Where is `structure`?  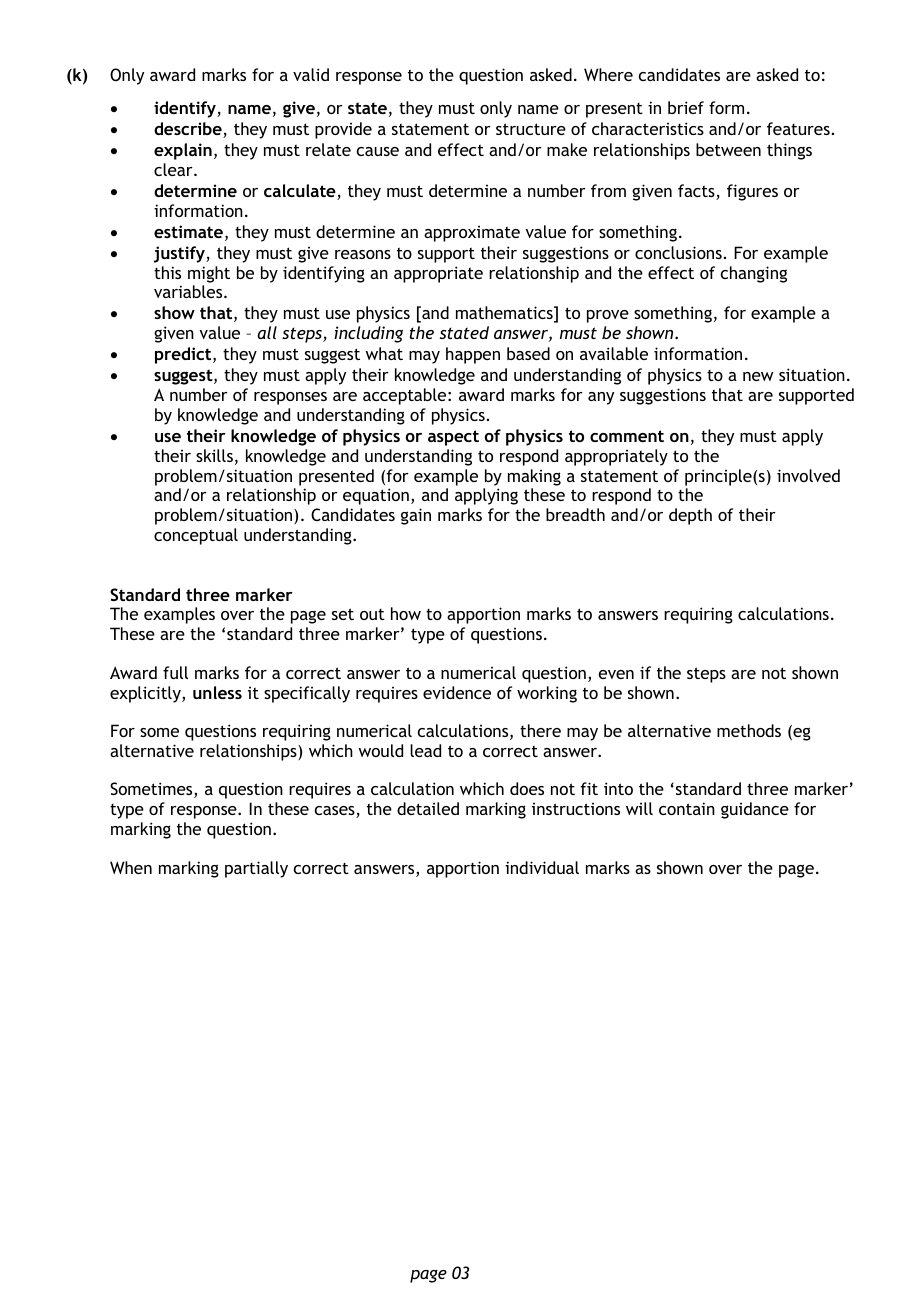
structure is located at coordinates (531, 129).
